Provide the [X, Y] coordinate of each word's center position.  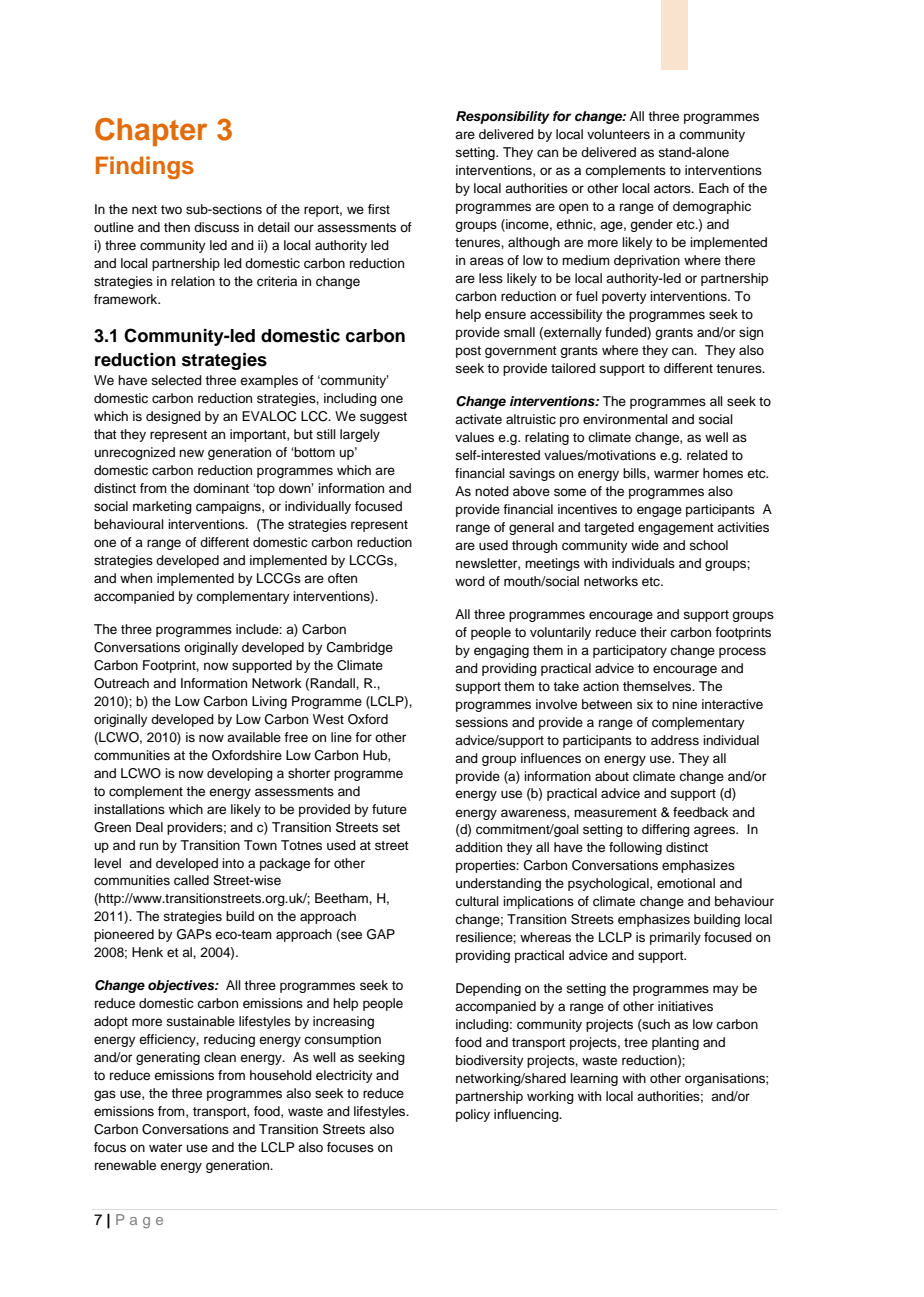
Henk [147, 952]
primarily [675, 938]
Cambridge [360, 648]
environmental [625, 419]
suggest [383, 418]
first [379, 209]
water [165, 1147]
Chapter [151, 132]
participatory [630, 651]
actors [673, 188]
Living [269, 702]
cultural [477, 901]
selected [176, 380]
